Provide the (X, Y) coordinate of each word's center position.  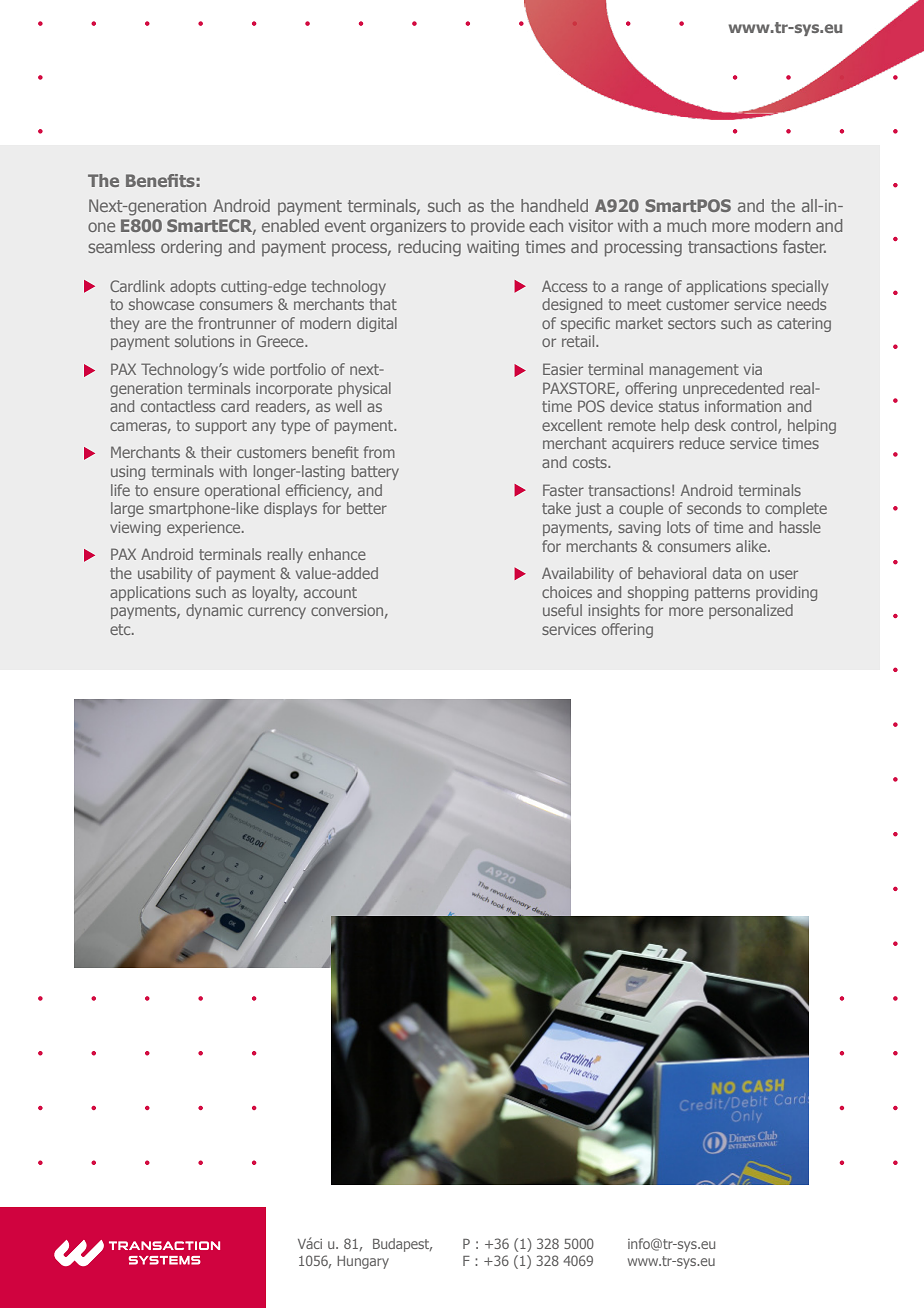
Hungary (363, 1262)
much (686, 225)
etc (121, 629)
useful (562, 610)
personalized (751, 611)
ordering (191, 248)
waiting (493, 248)
